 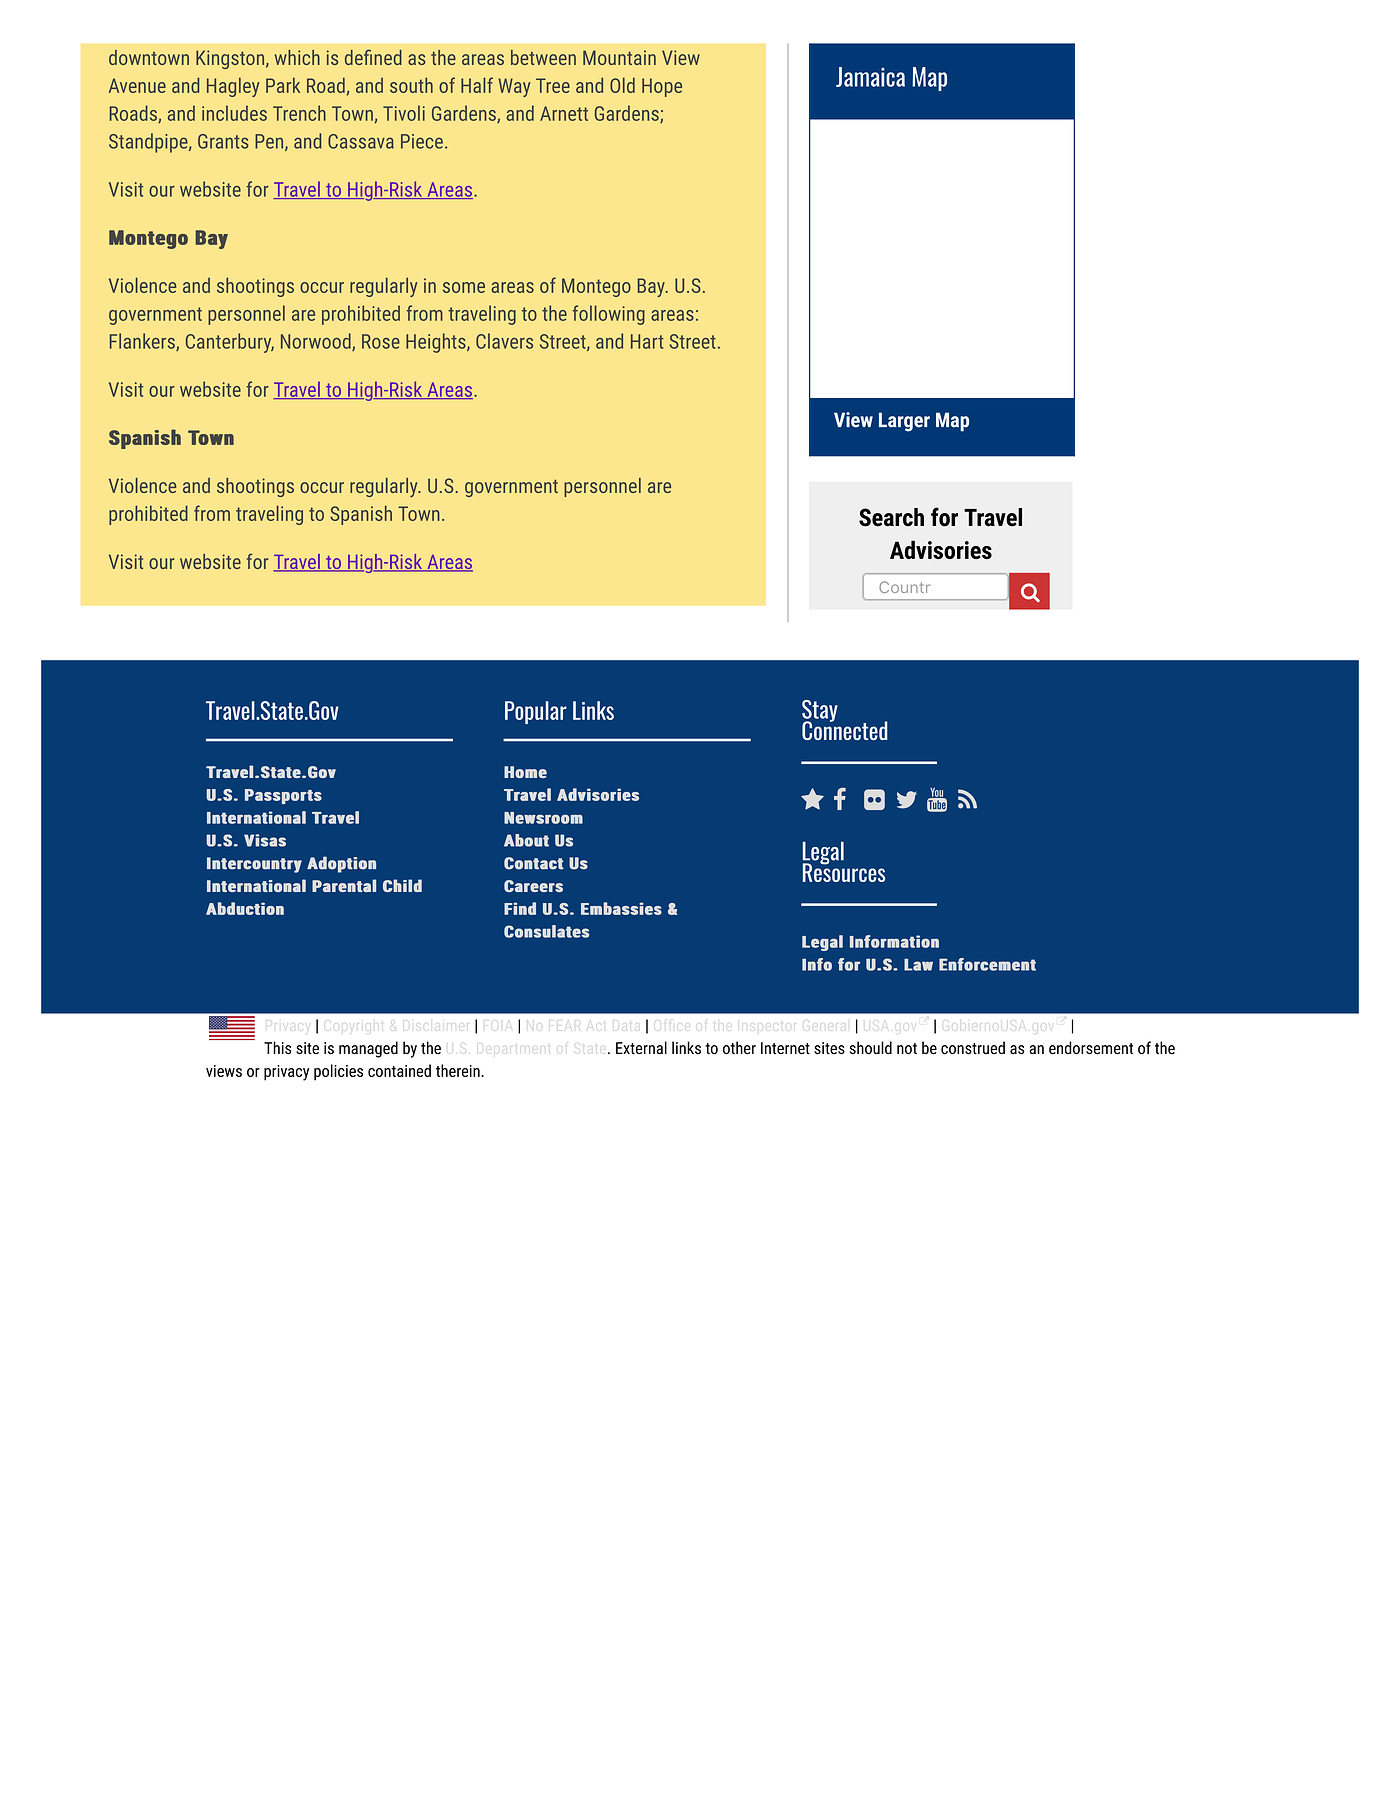 What do you see at coordinates (641, 1048) in the screenshot?
I see `External` at bounding box center [641, 1048].
